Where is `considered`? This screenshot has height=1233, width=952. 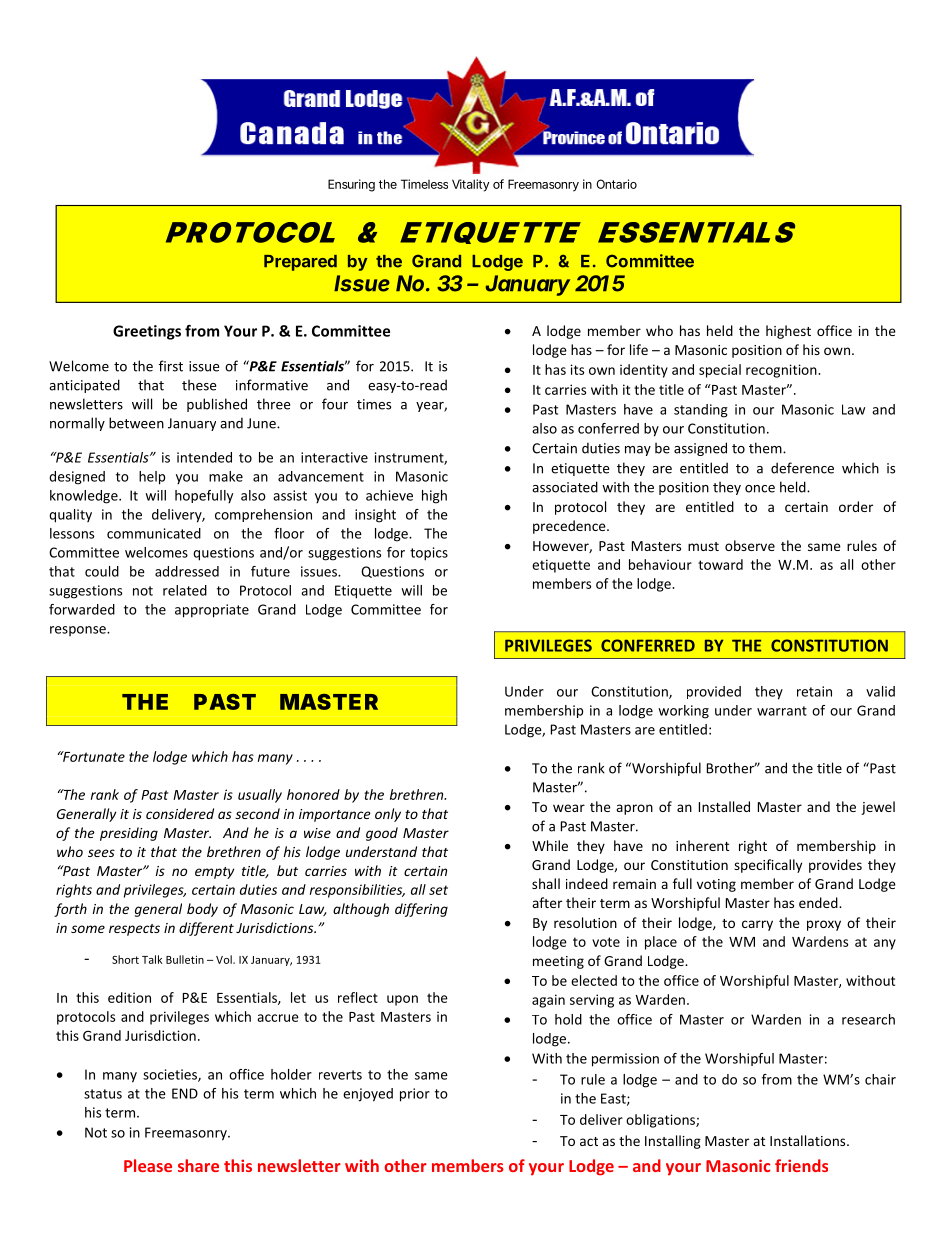 considered is located at coordinates (180, 813).
